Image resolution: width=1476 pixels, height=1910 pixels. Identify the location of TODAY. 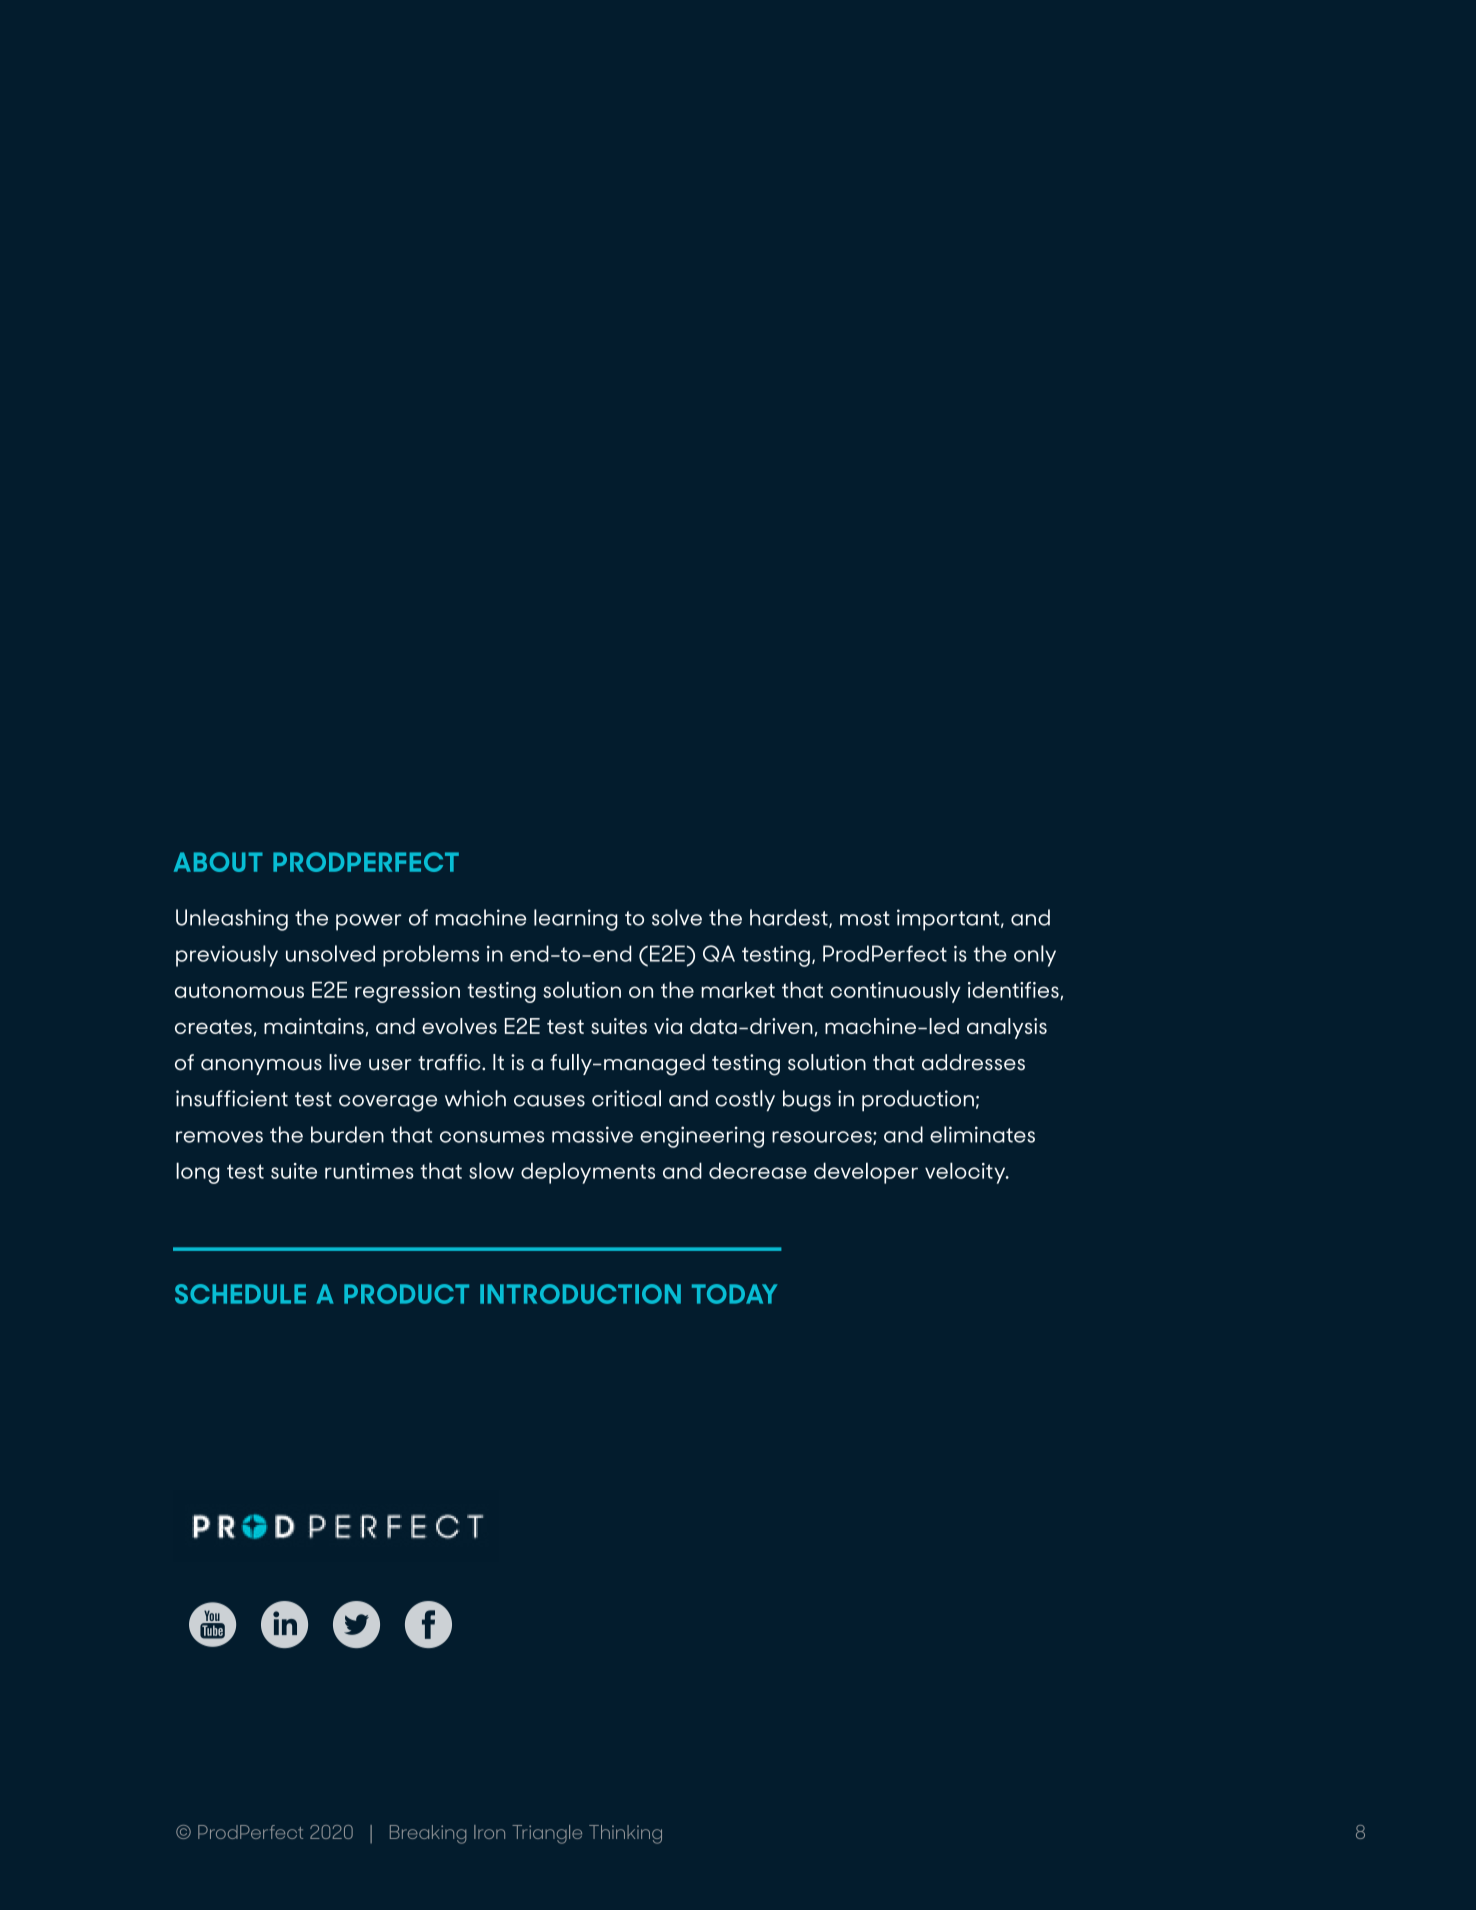
(734, 1294).
